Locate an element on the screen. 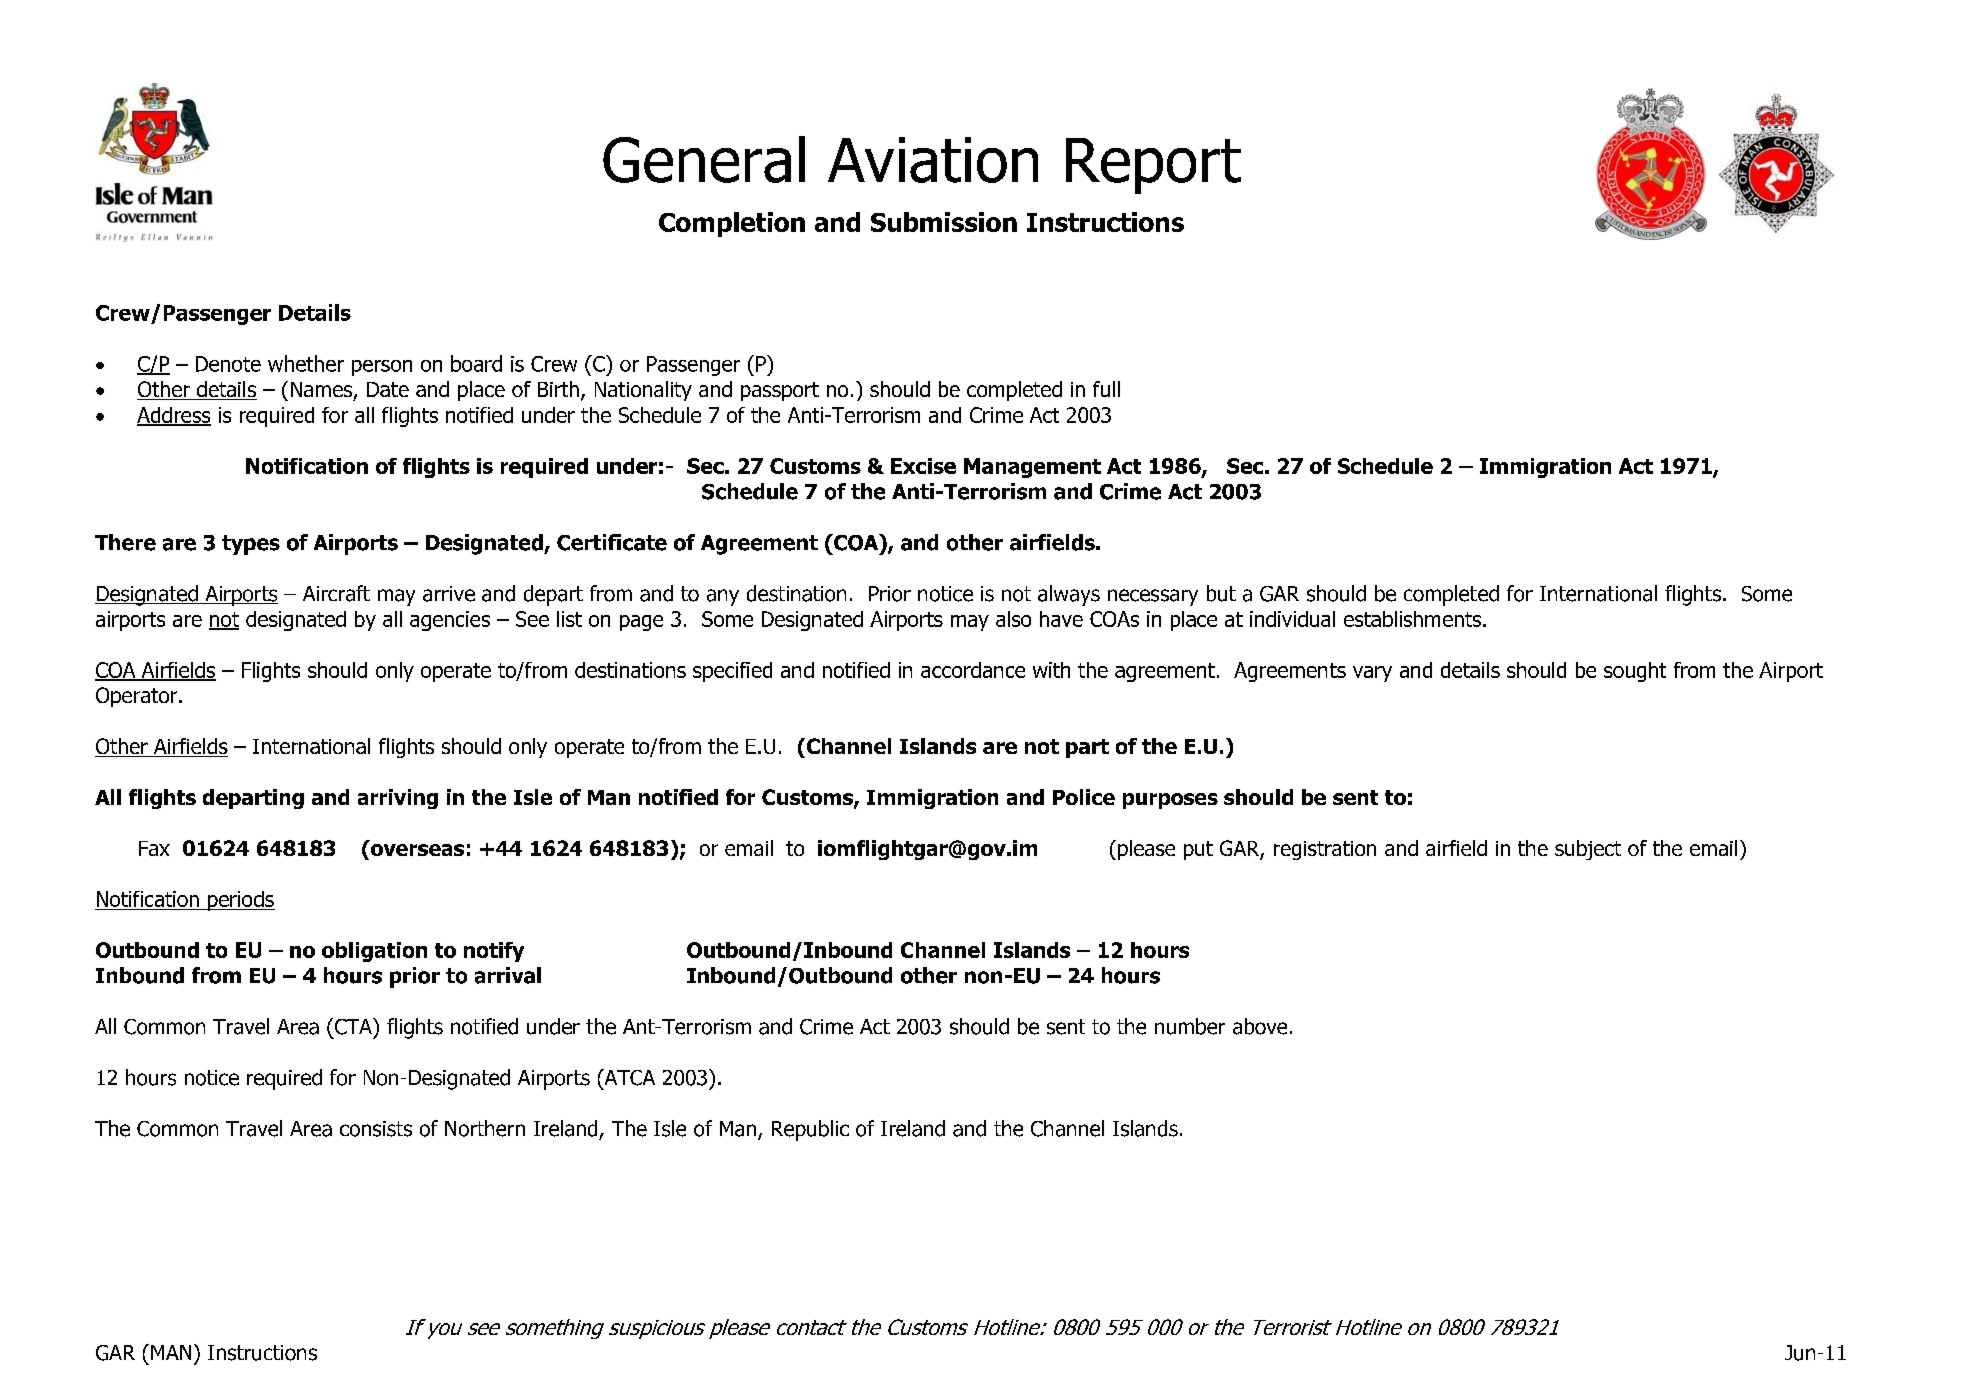  Police is located at coordinates (1084, 797).
